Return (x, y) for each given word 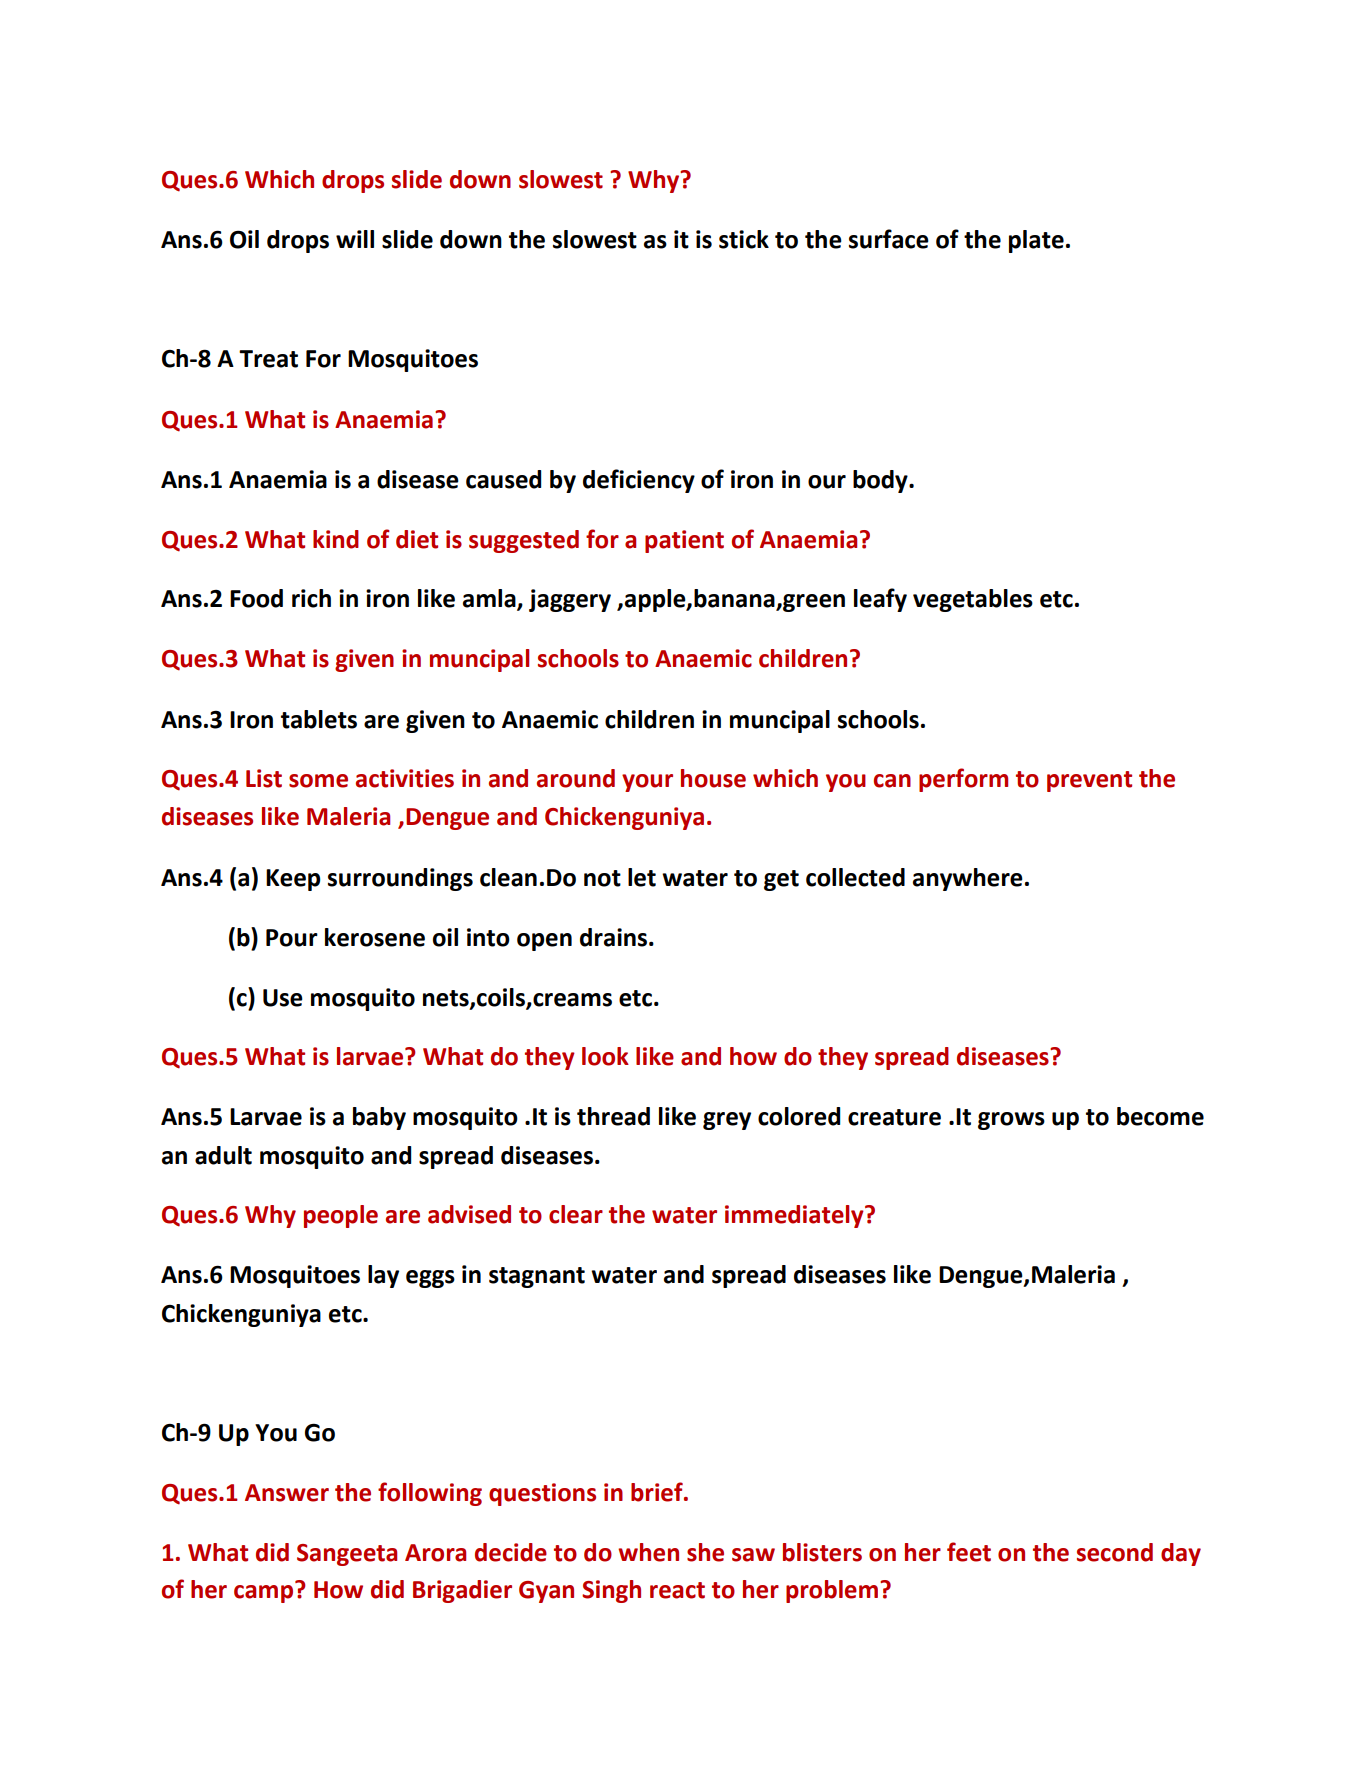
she (705, 1552)
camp (263, 1594)
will (355, 239)
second (1115, 1552)
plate (1036, 241)
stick (744, 239)
